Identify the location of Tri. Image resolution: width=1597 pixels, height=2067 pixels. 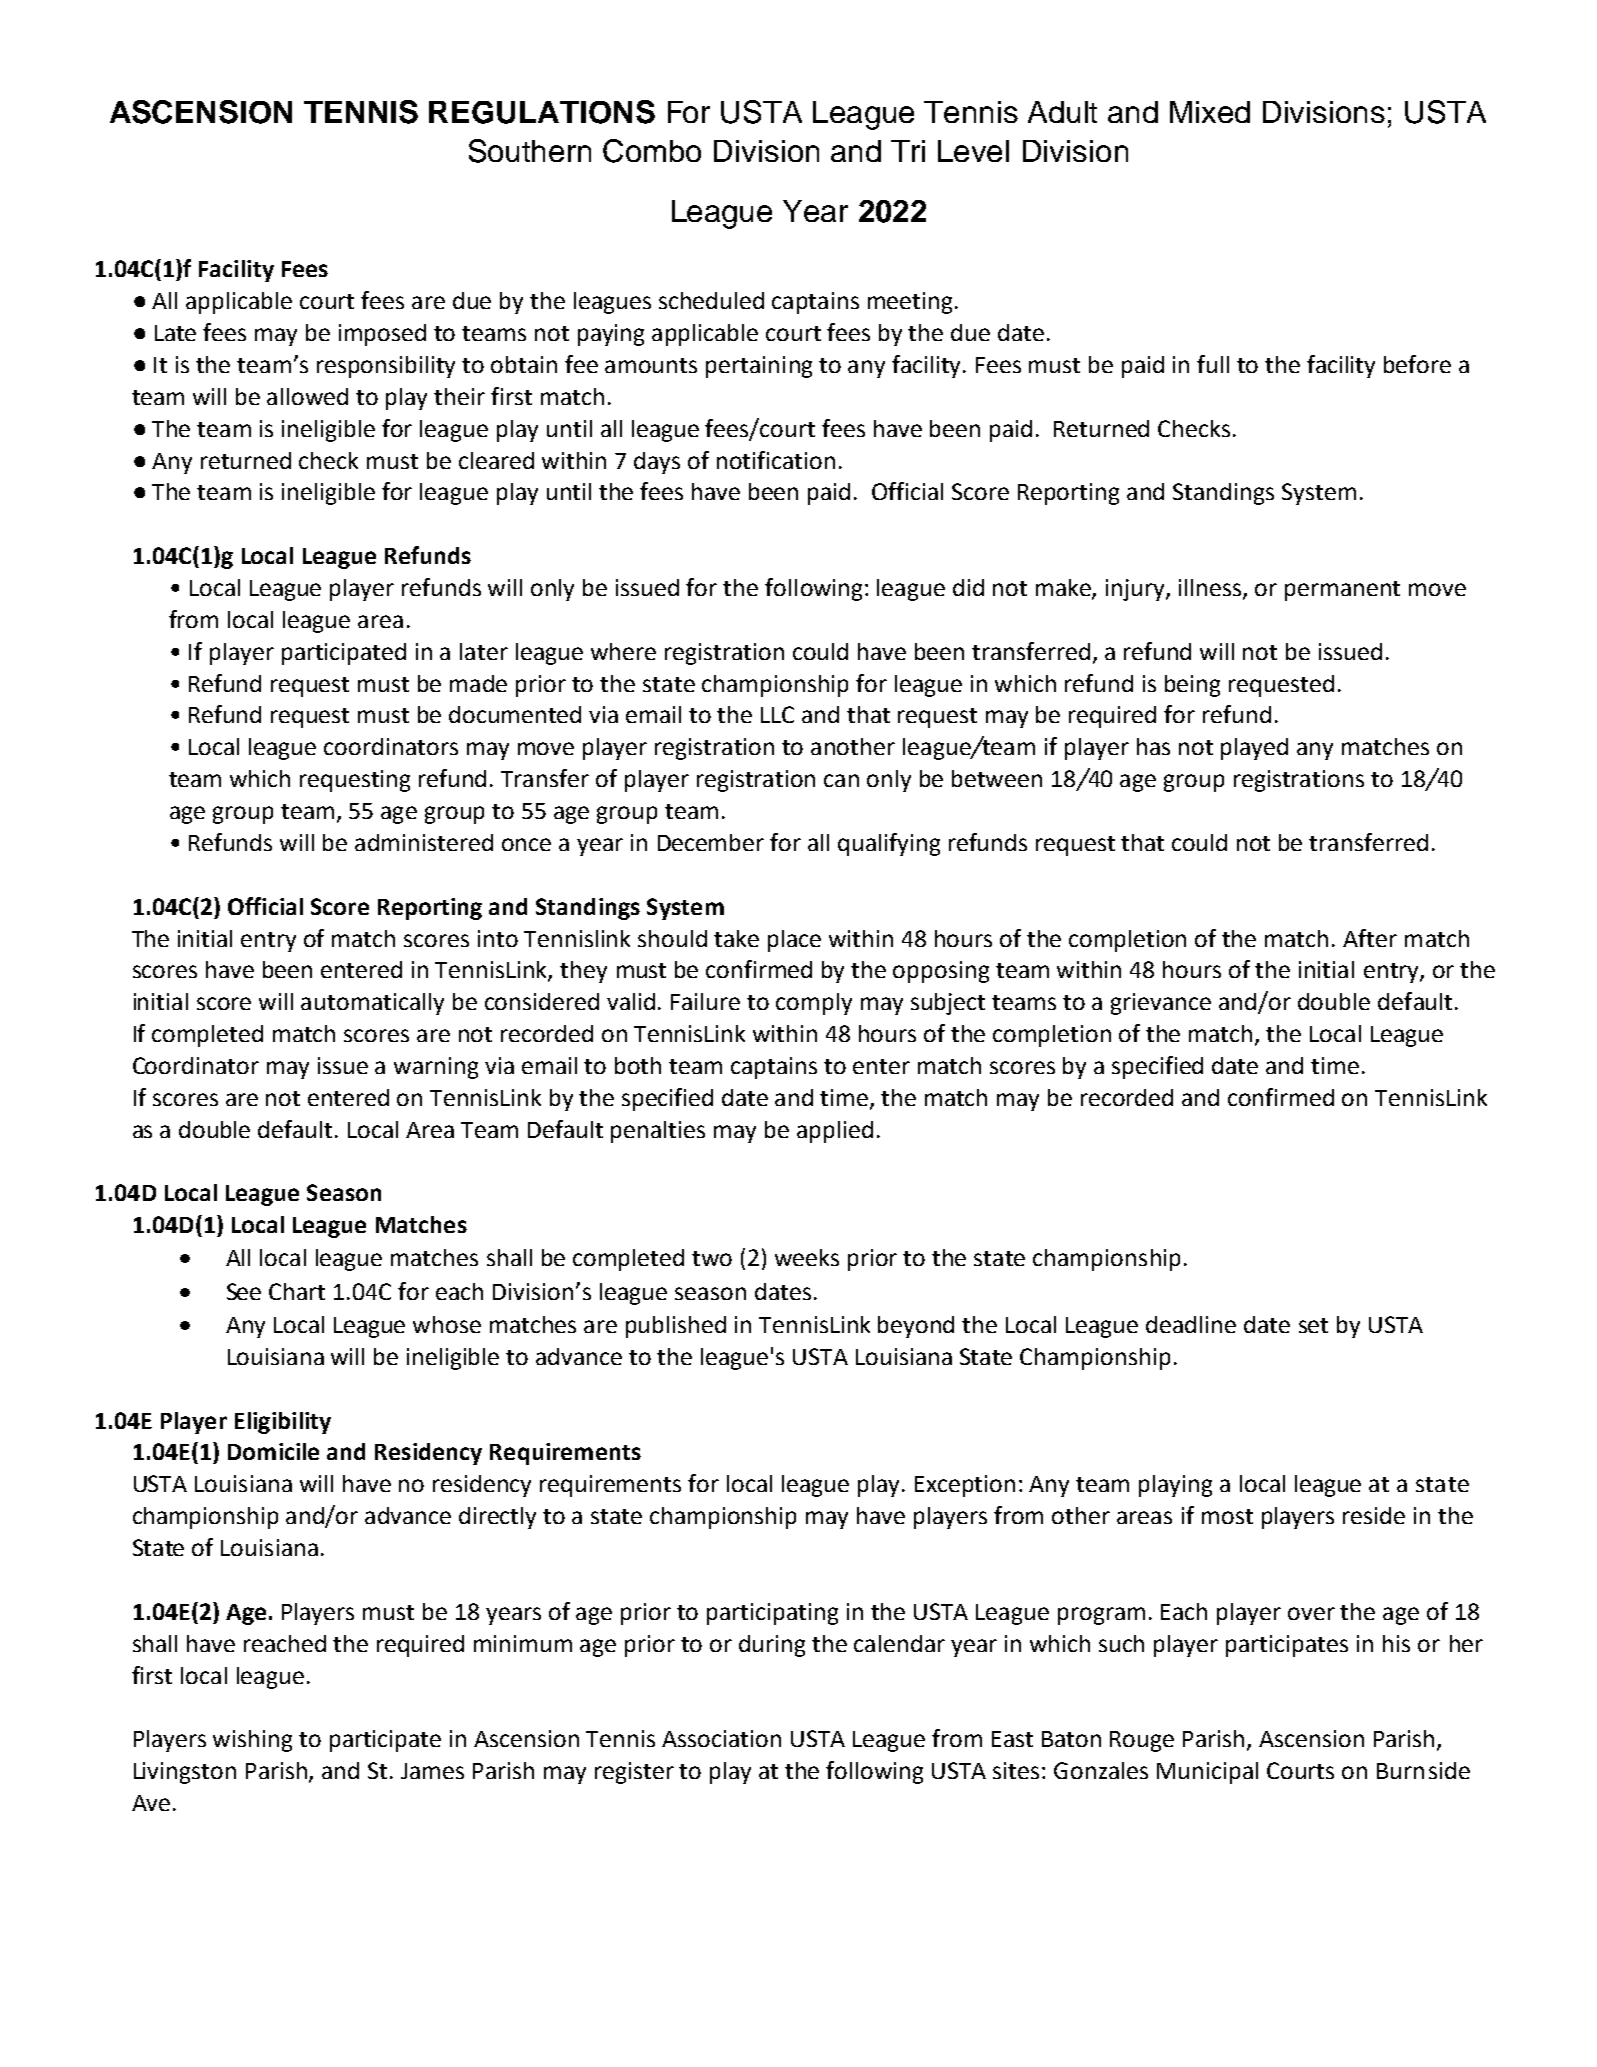
(908, 151).
